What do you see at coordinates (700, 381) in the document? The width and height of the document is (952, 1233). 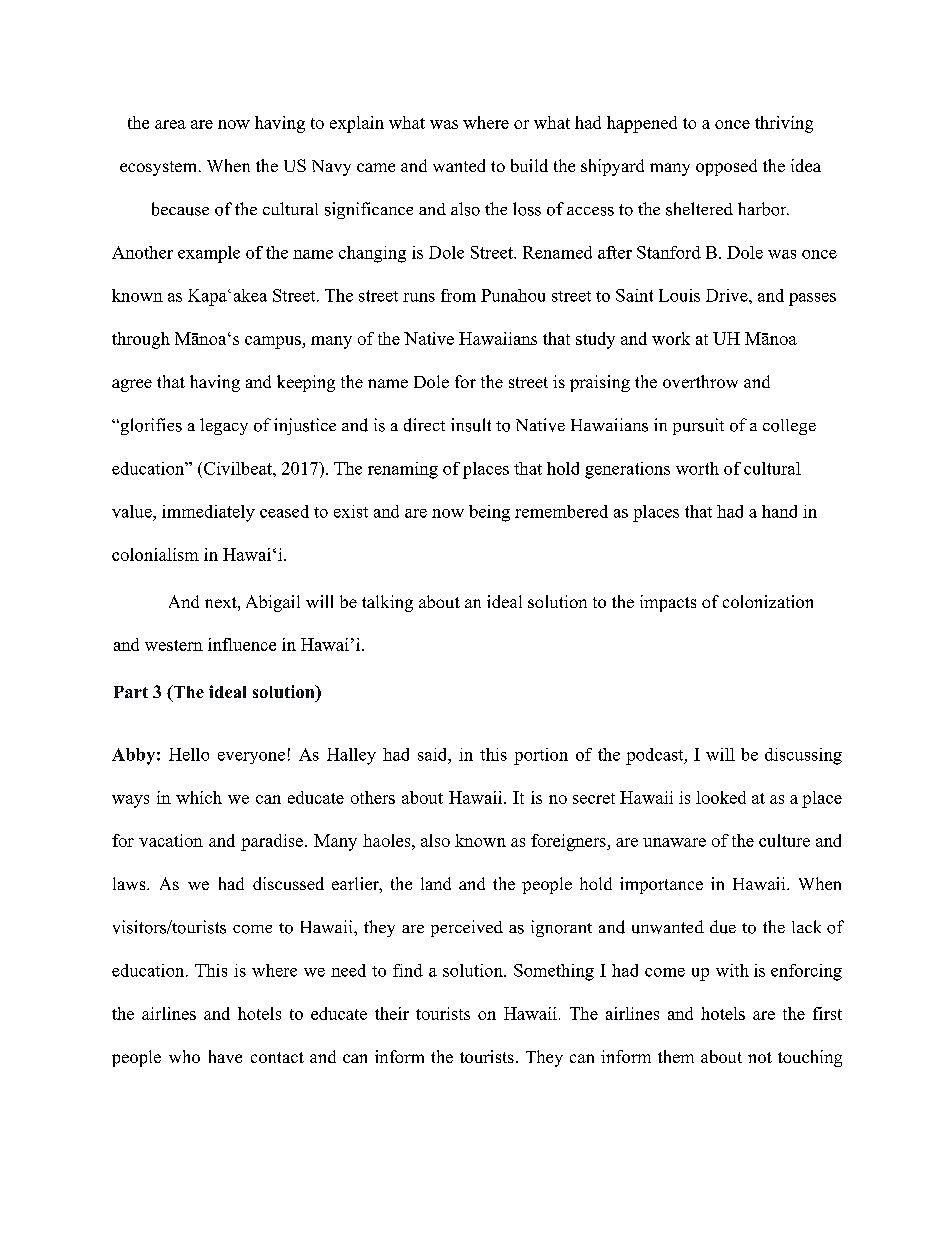 I see `overthrow` at bounding box center [700, 381].
